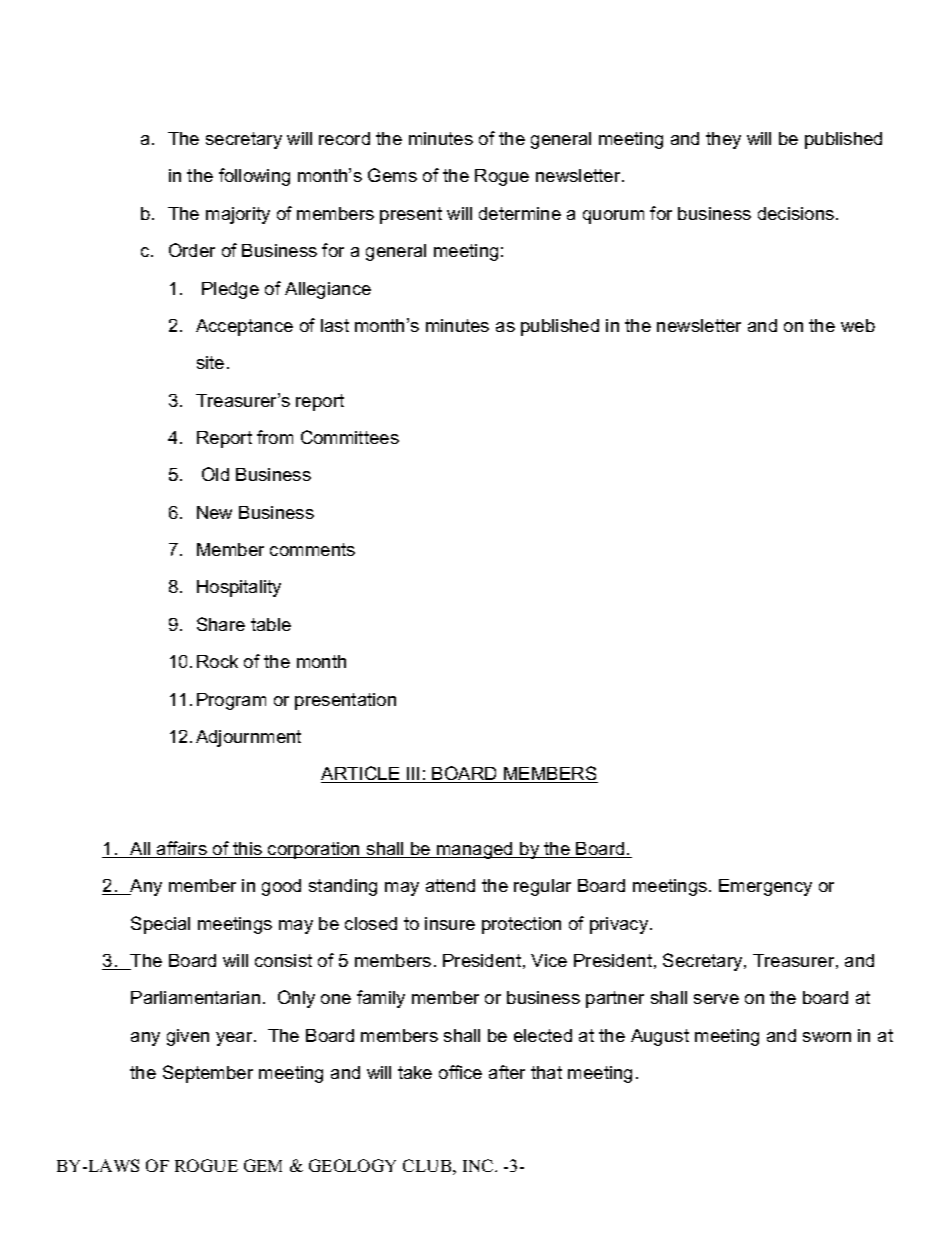  What do you see at coordinates (413, 775) in the document?
I see `III` at bounding box center [413, 775].
